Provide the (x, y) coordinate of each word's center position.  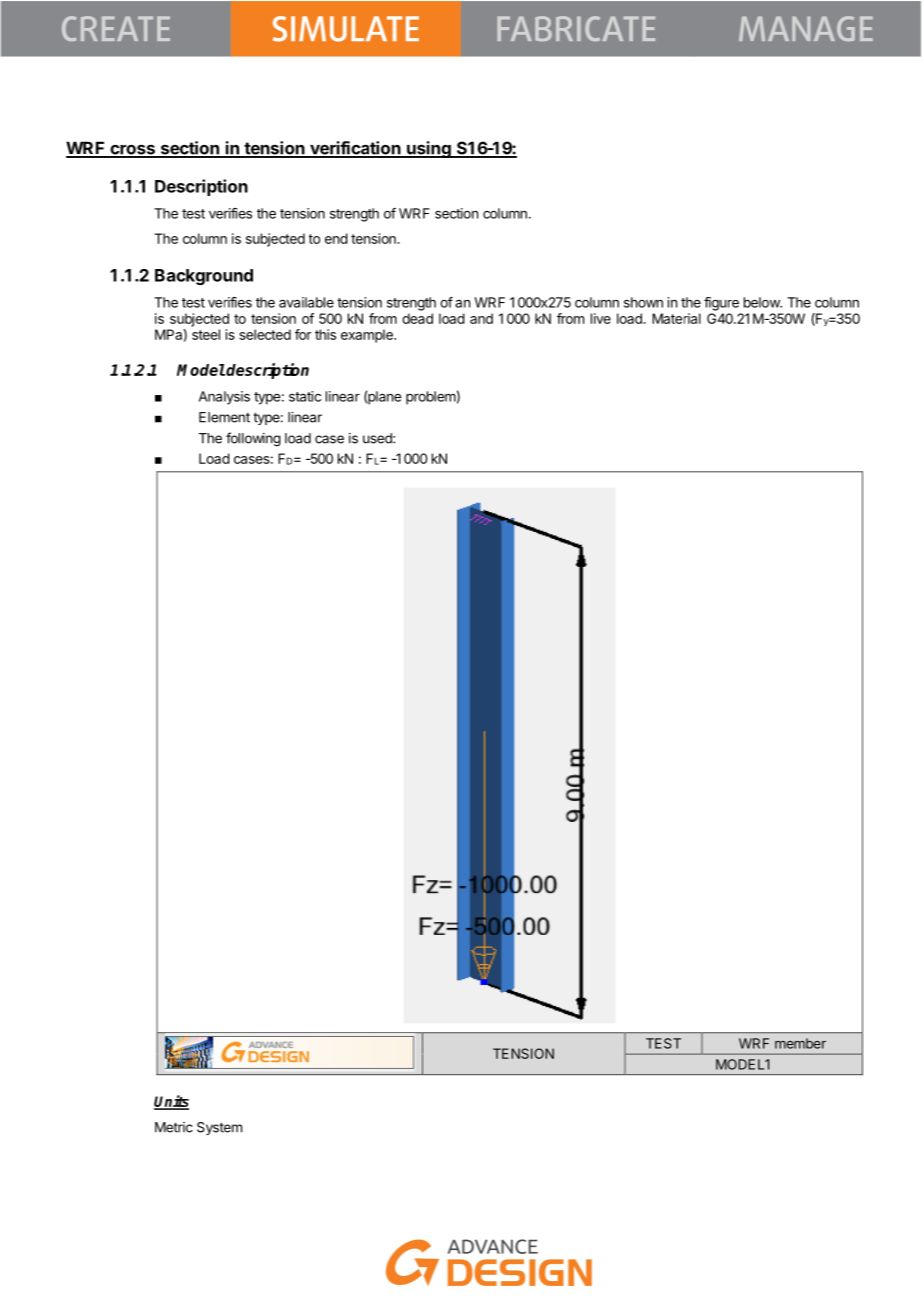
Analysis (224, 398)
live (601, 318)
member (800, 1043)
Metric (174, 1127)
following (253, 439)
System (219, 1128)
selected (265, 334)
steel (206, 334)
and (481, 318)
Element (224, 417)
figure (721, 304)
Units (171, 1102)
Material (676, 318)
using (429, 149)
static (305, 396)
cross (132, 150)
